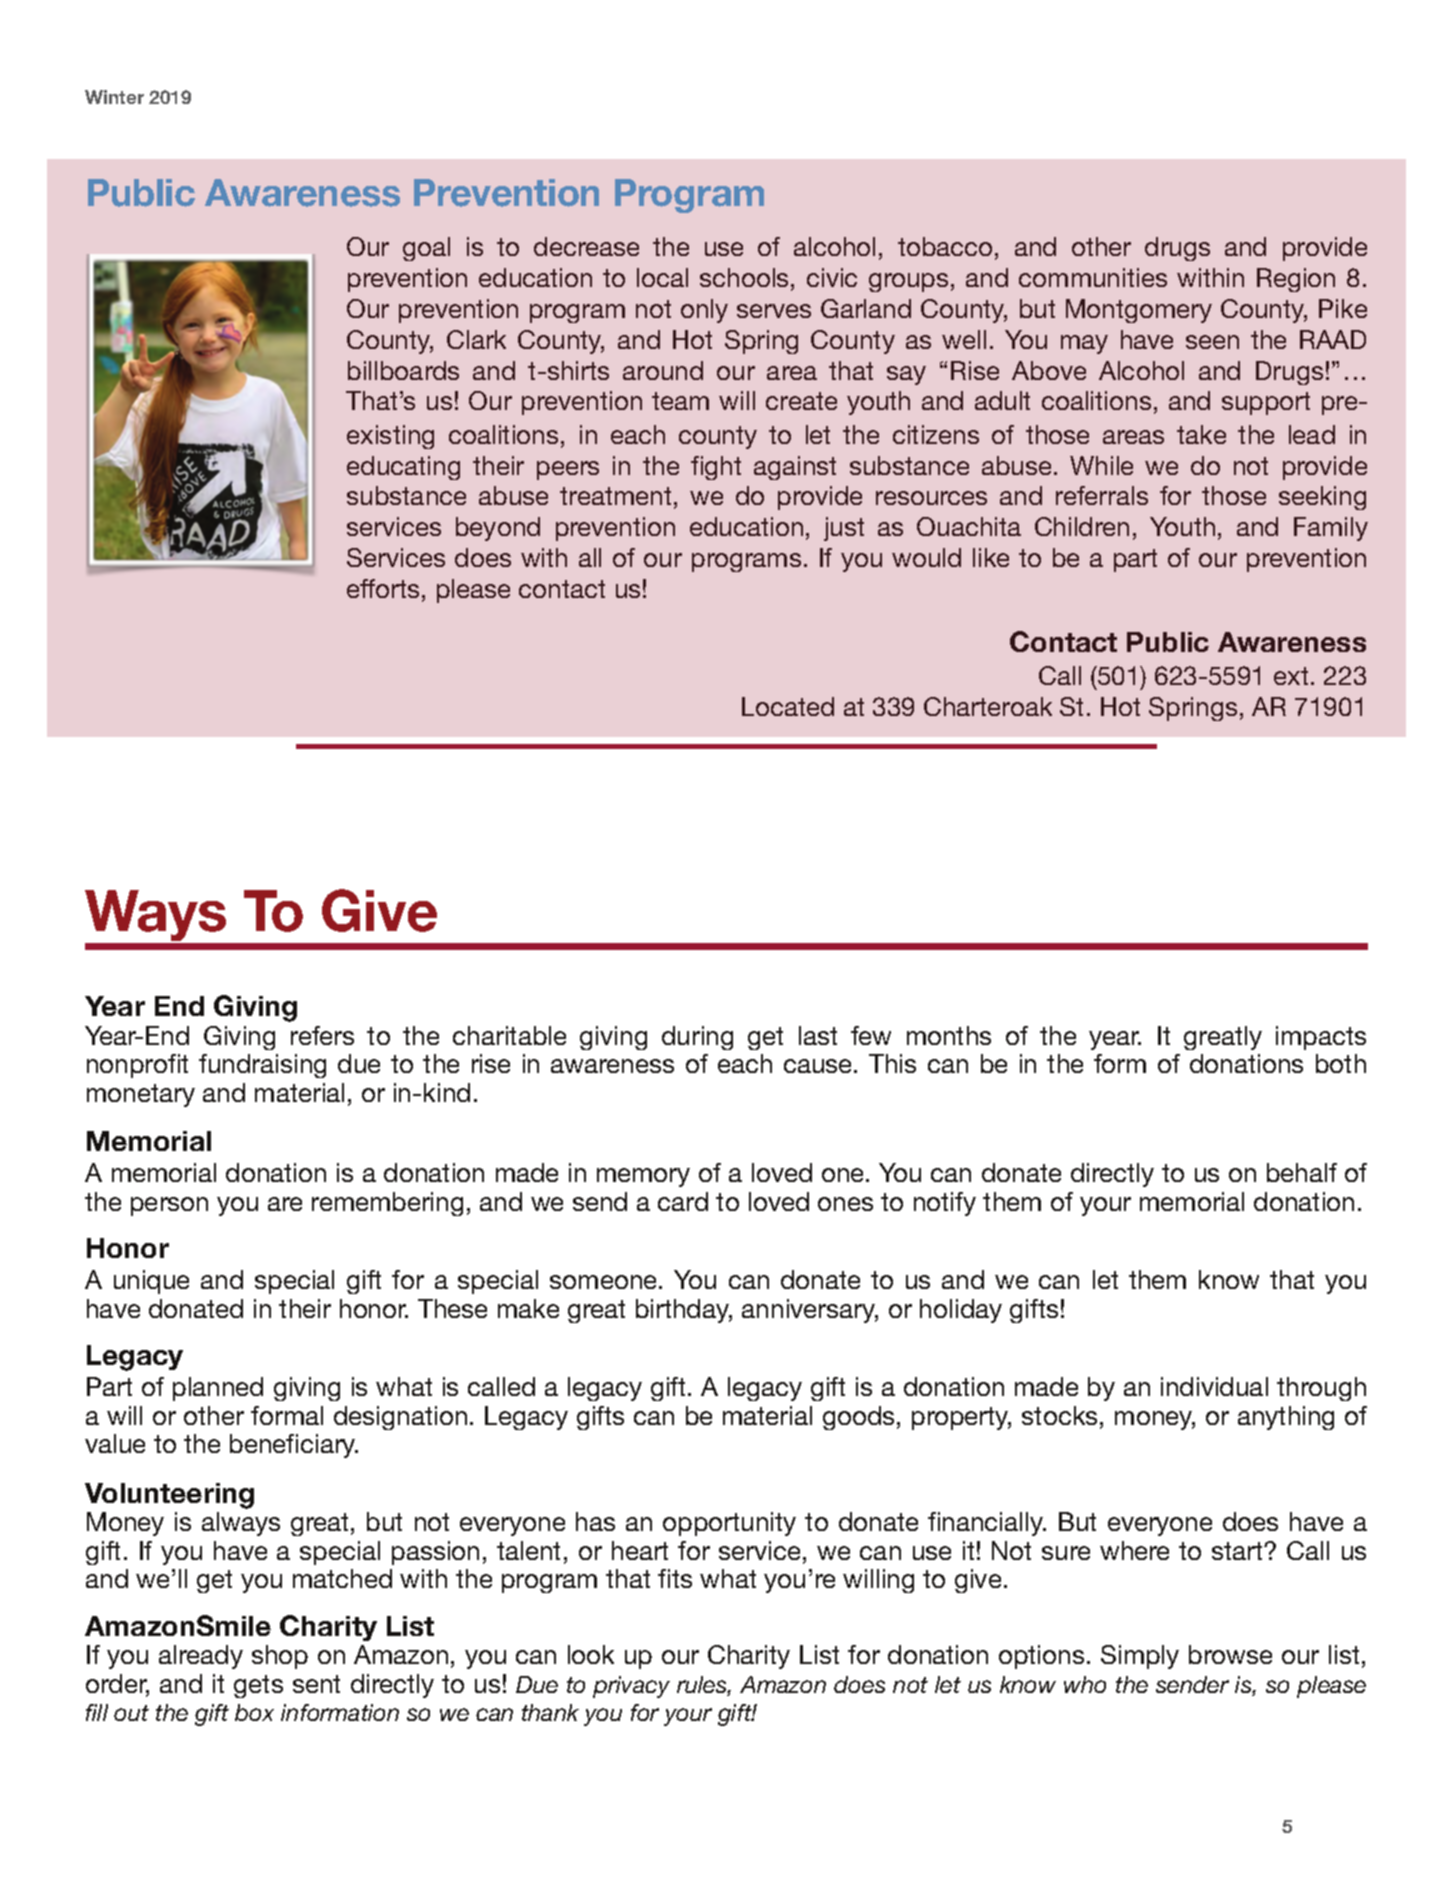 The image size is (1453, 1881). What do you see at coordinates (788, 706) in the screenshot?
I see `Located` at bounding box center [788, 706].
